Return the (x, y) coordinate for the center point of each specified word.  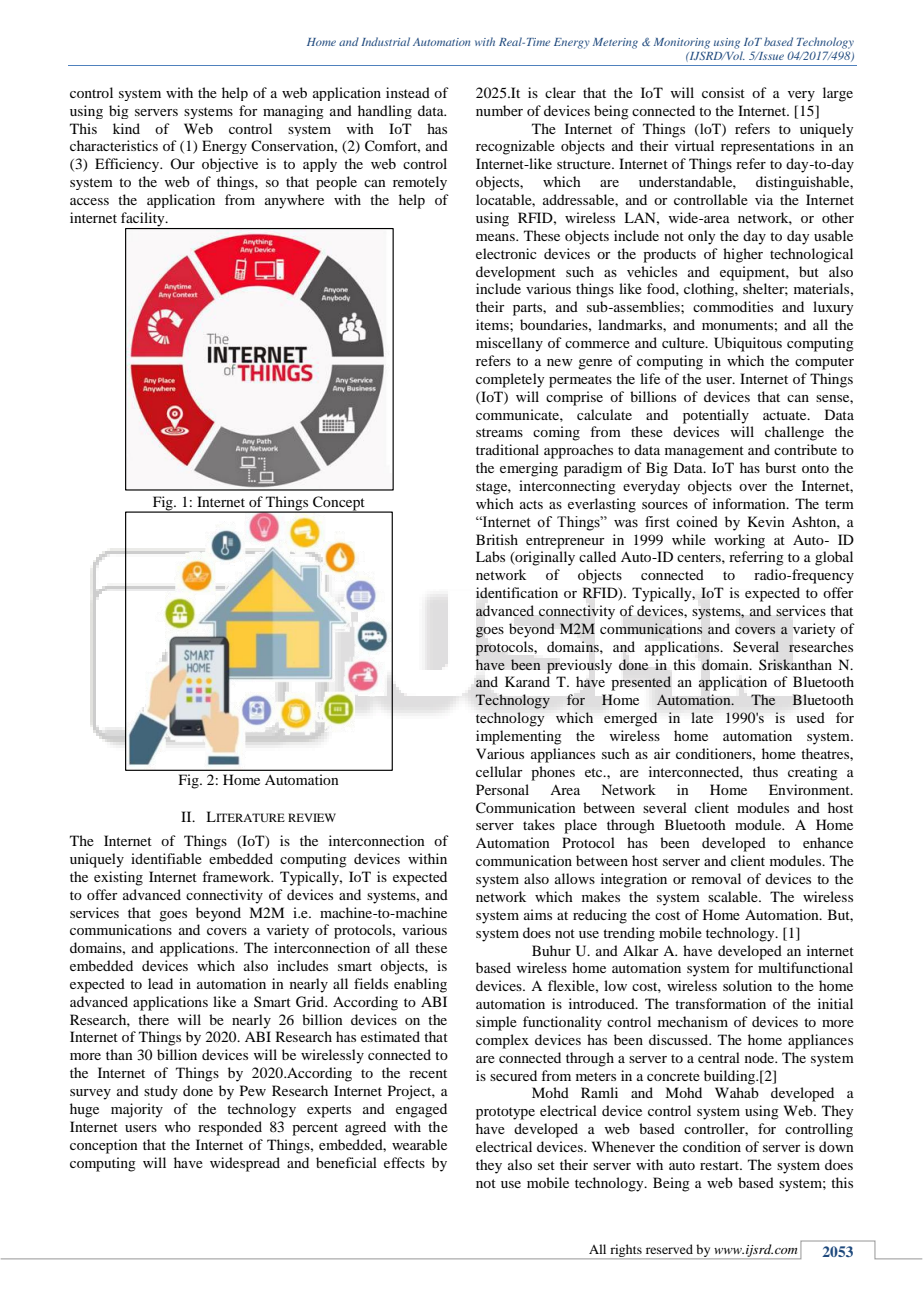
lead (160, 983)
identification (517, 593)
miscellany (509, 344)
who (177, 1126)
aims (538, 914)
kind (126, 128)
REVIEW (312, 817)
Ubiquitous (748, 344)
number (499, 110)
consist (723, 92)
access (89, 201)
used (810, 717)
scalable (734, 896)
